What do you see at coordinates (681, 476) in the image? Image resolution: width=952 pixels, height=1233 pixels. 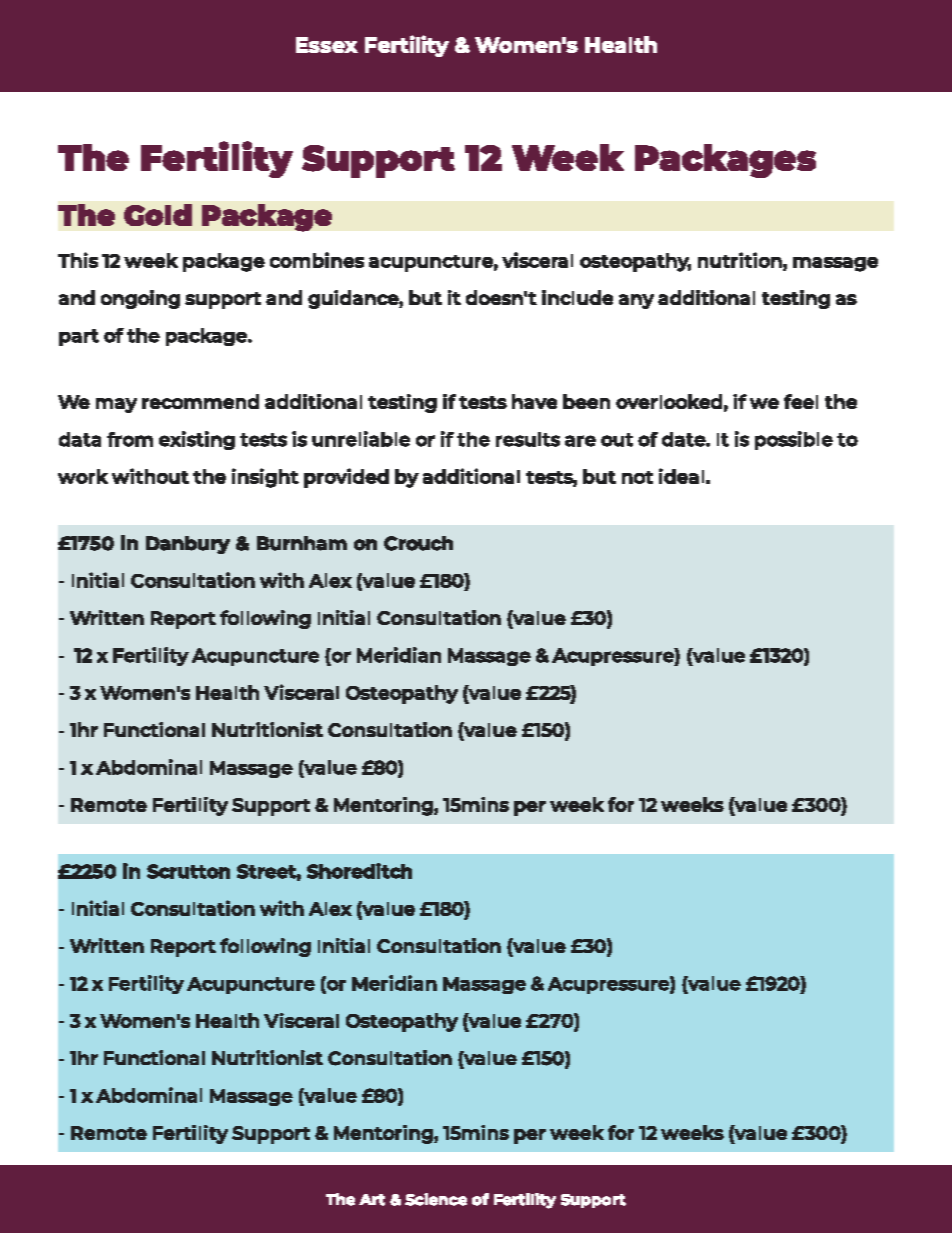 I see `ideal` at bounding box center [681, 476].
